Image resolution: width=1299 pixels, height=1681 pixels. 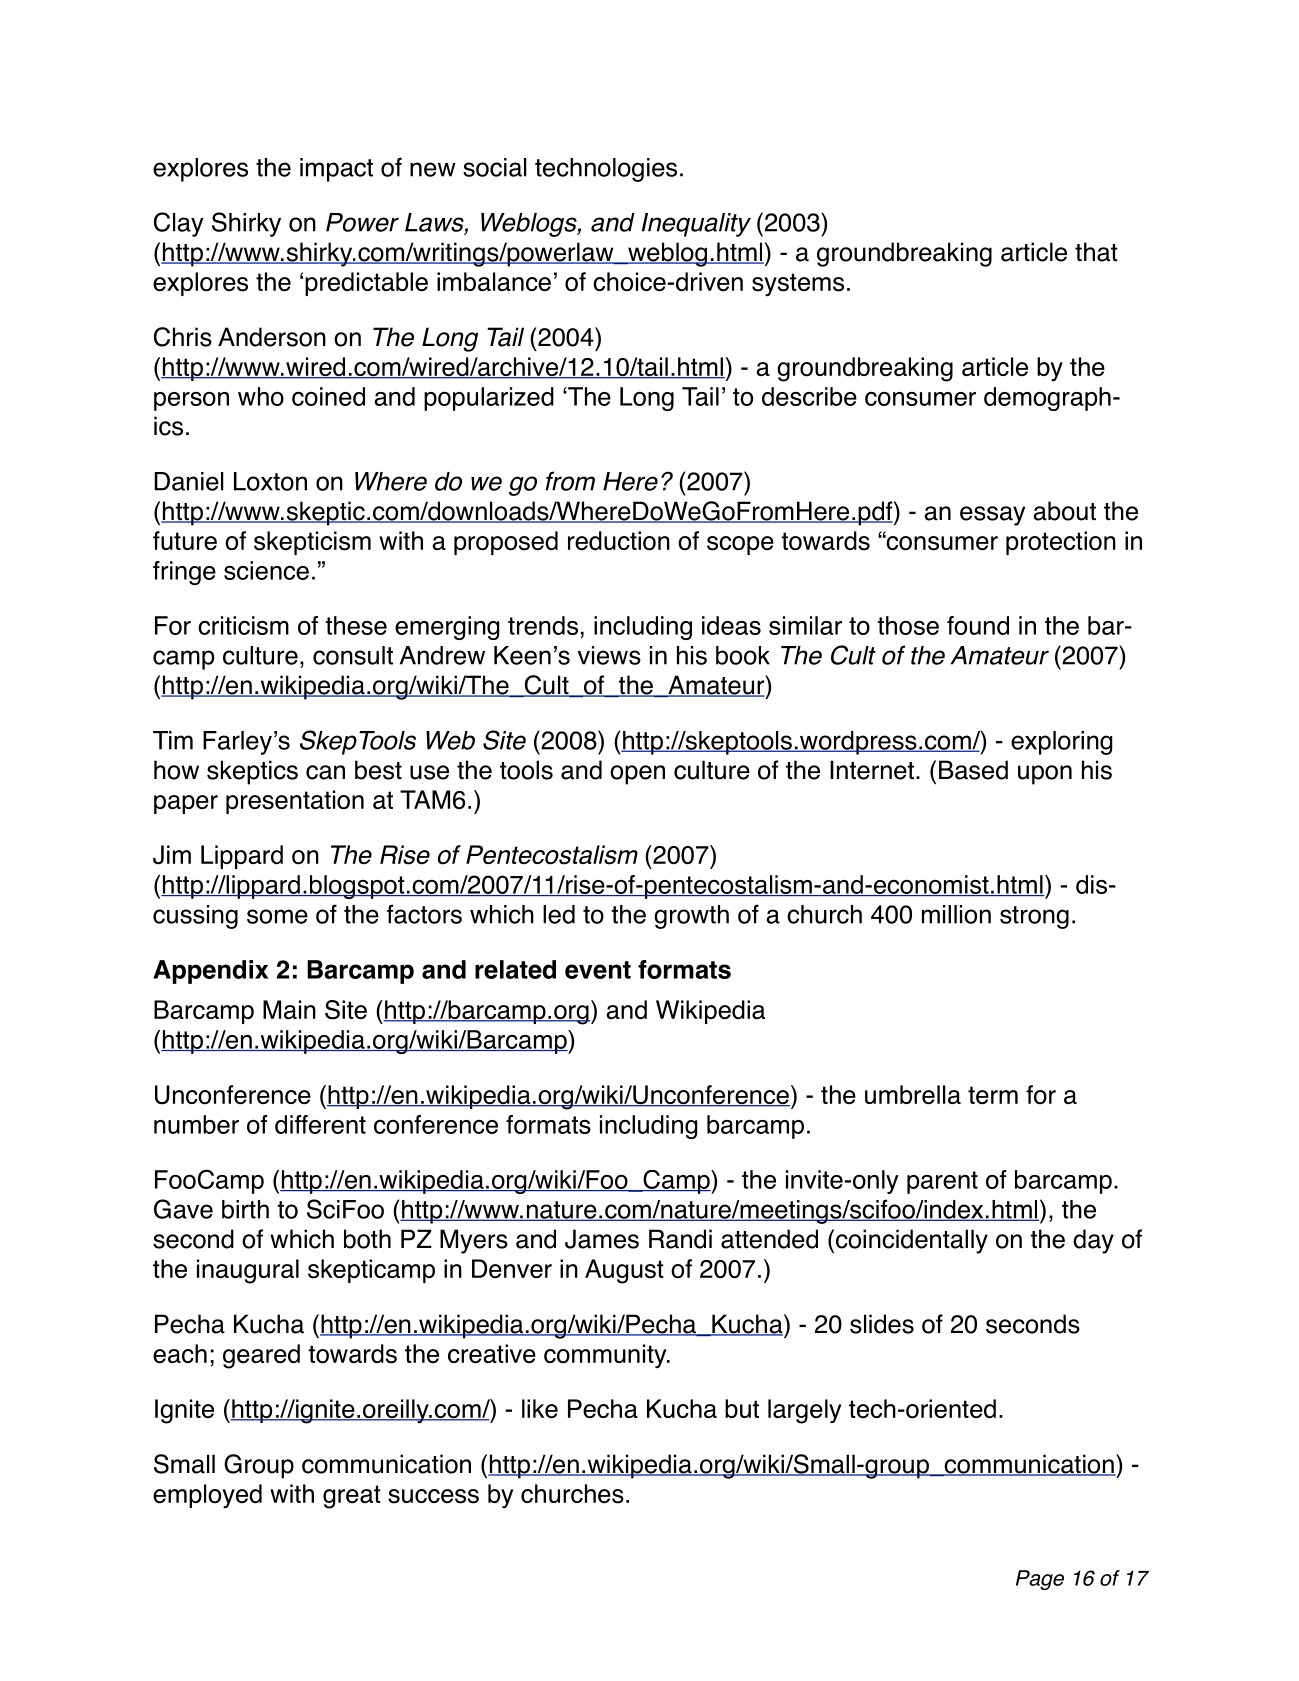 I want to click on presentation, so click(x=295, y=802).
